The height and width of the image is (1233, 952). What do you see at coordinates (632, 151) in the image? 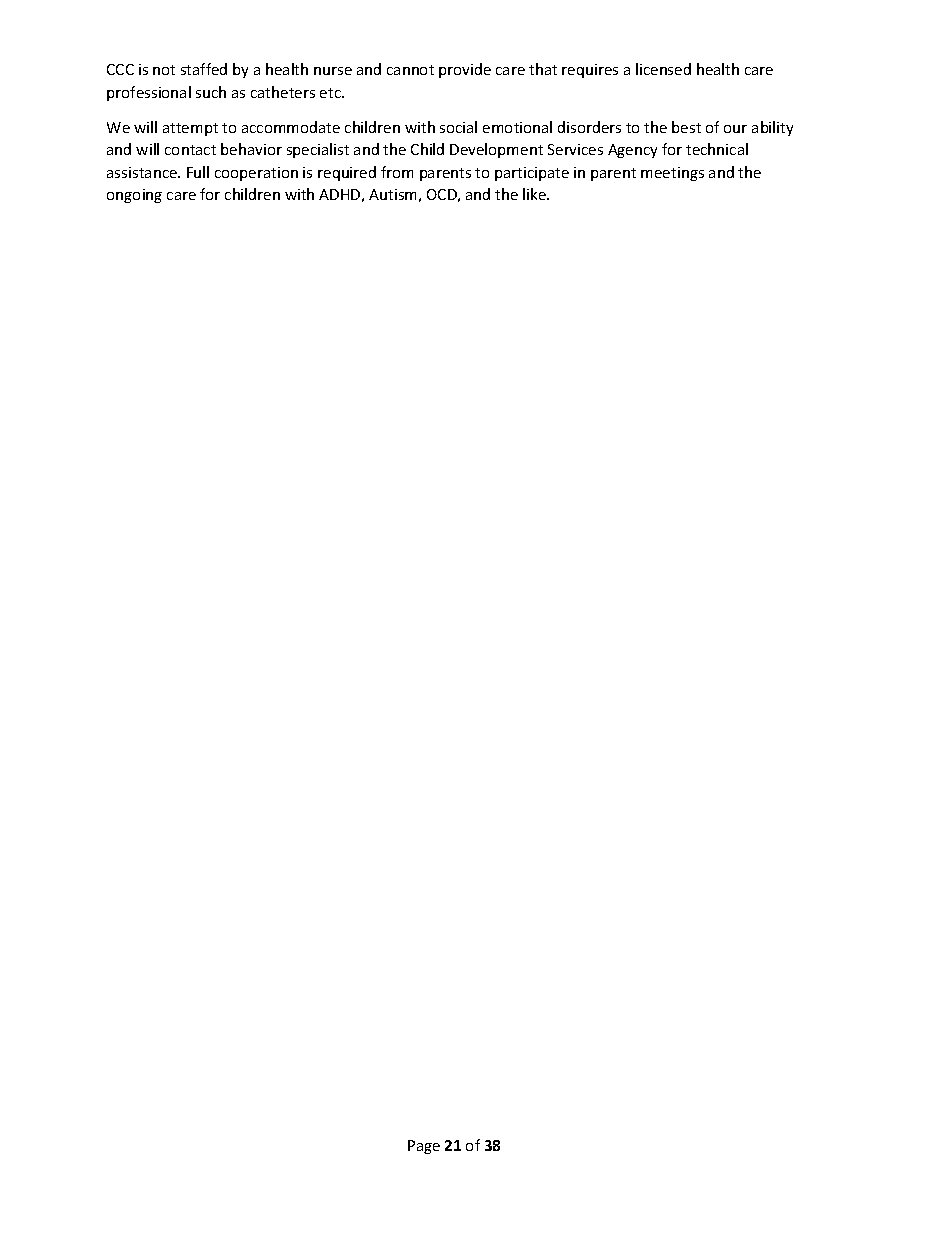
I see `Agency` at bounding box center [632, 151].
